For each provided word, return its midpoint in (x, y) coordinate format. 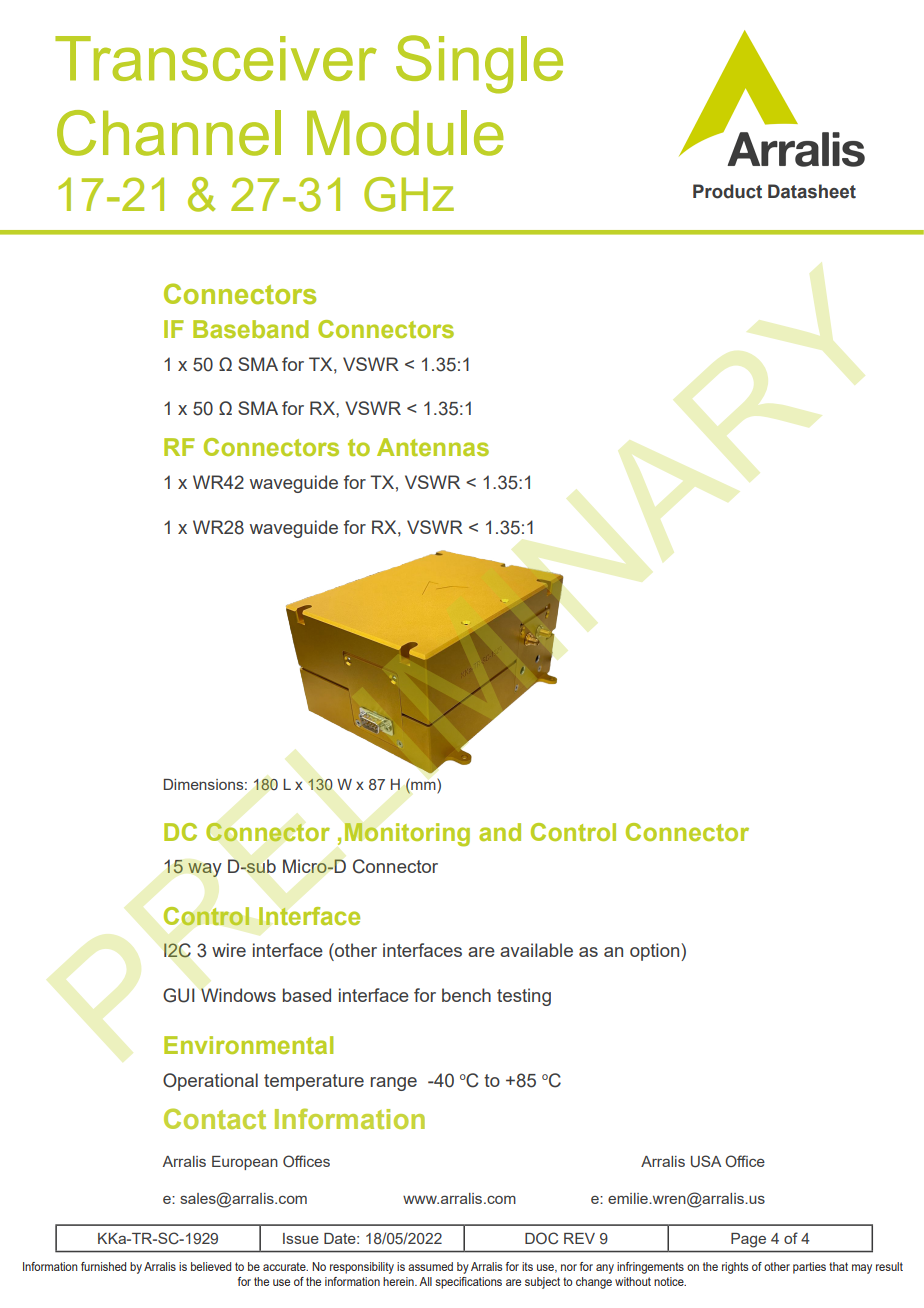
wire (229, 950)
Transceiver (216, 58)
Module (405, 133)
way (205, 870)
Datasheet (812, 191)
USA (706, 1161)
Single (479, 64)
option (656, 952)
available (536, 950)
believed (211, 1266)
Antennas (433, 447)
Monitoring (407, 835)
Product (727, 191)
